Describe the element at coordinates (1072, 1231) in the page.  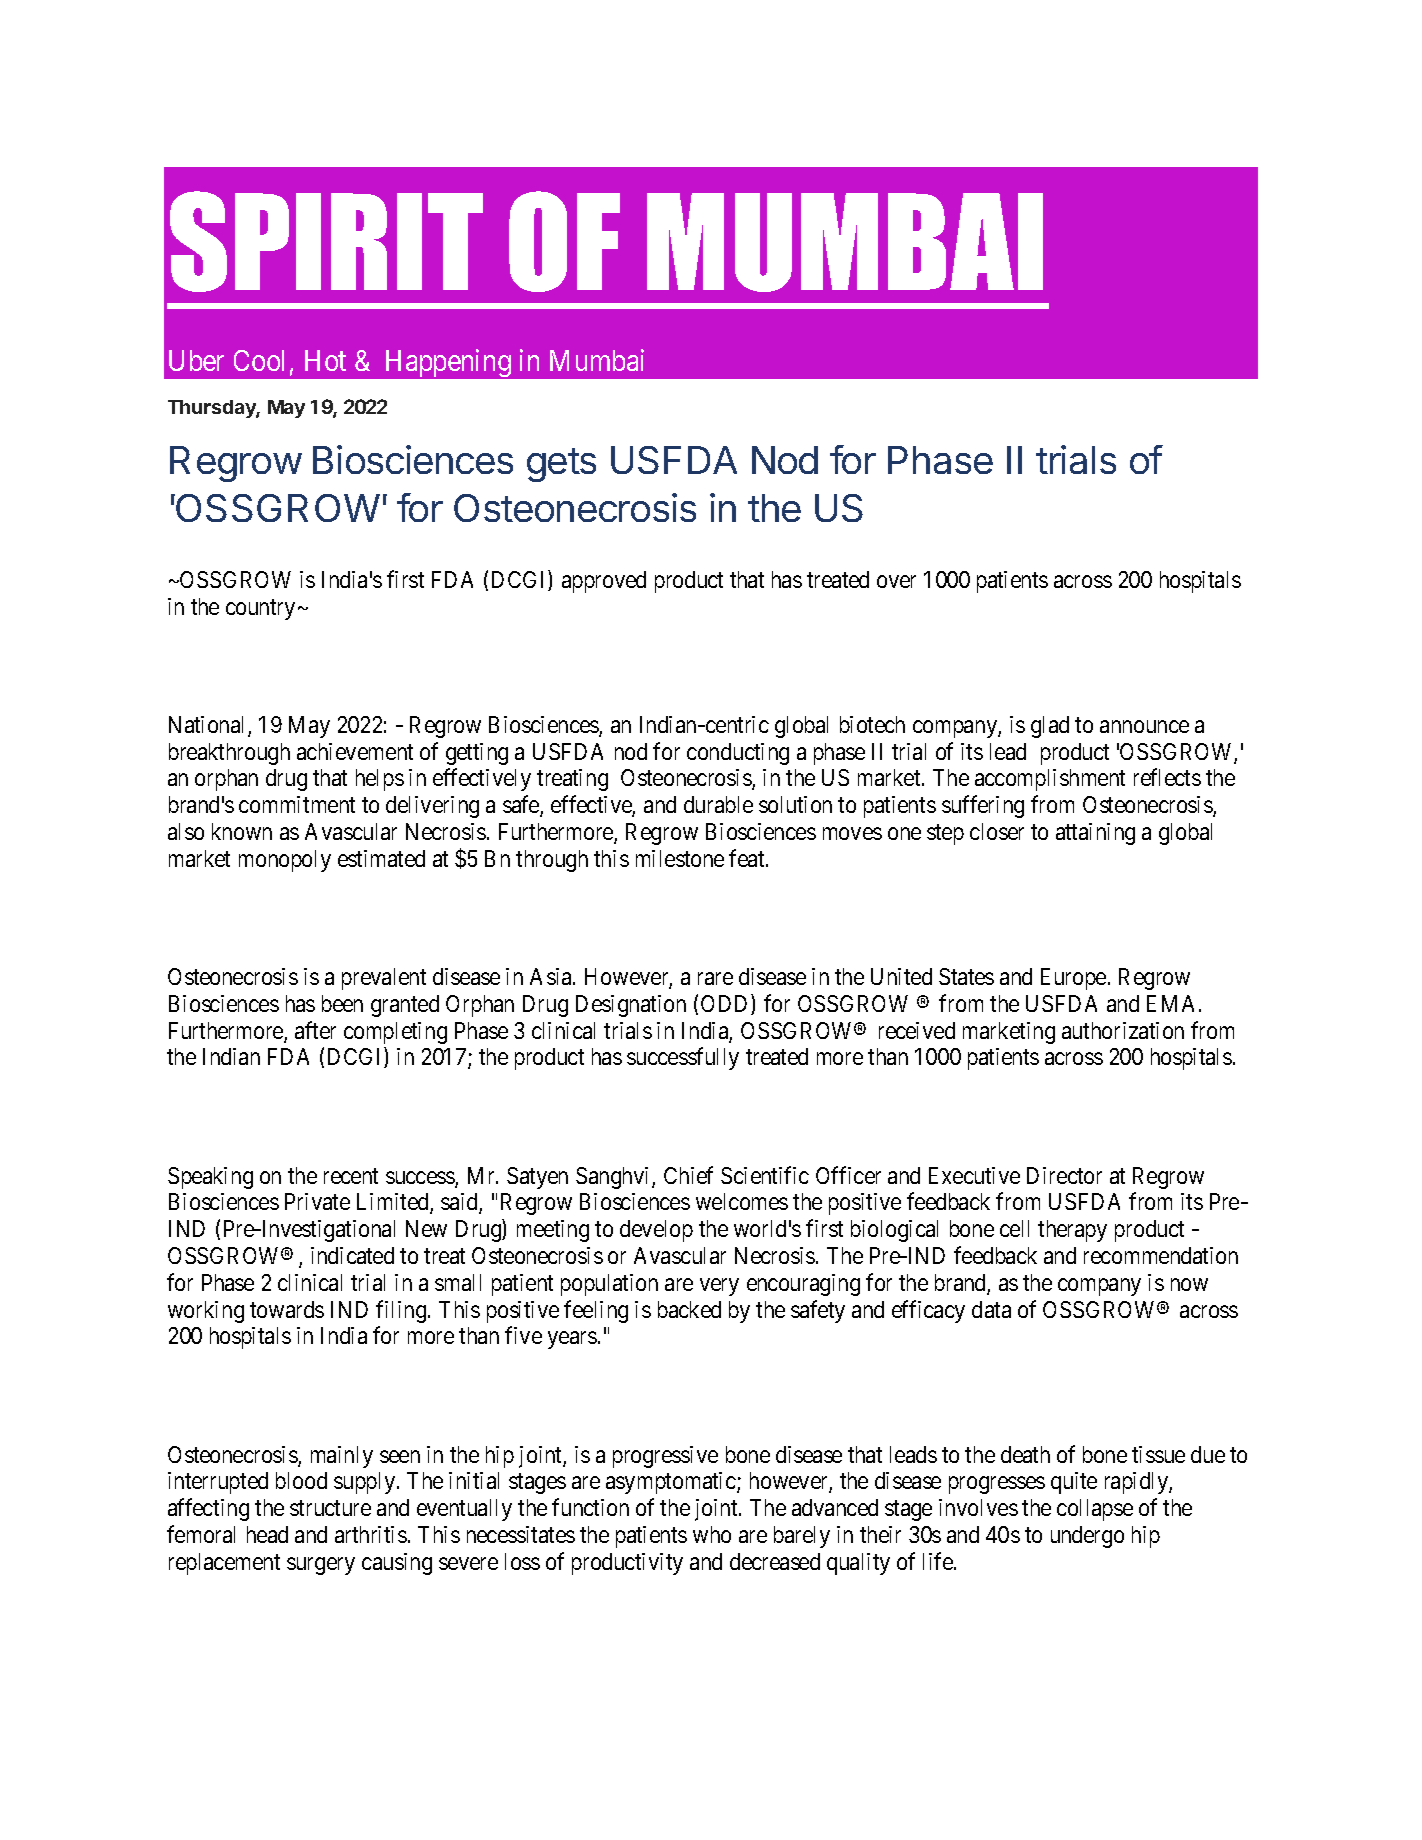
I see `therapy` at that location.
